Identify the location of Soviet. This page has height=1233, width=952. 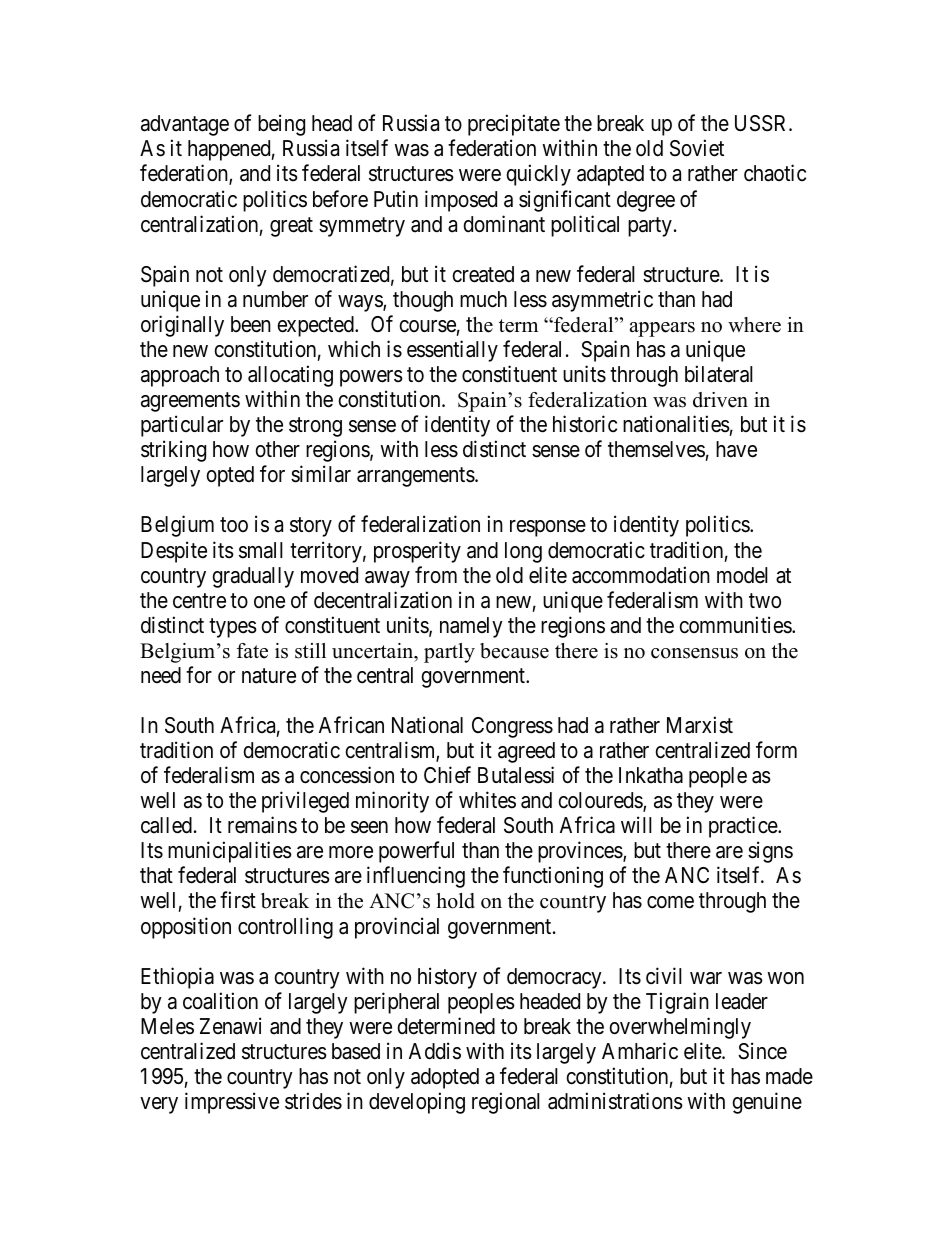
(697, 148).
